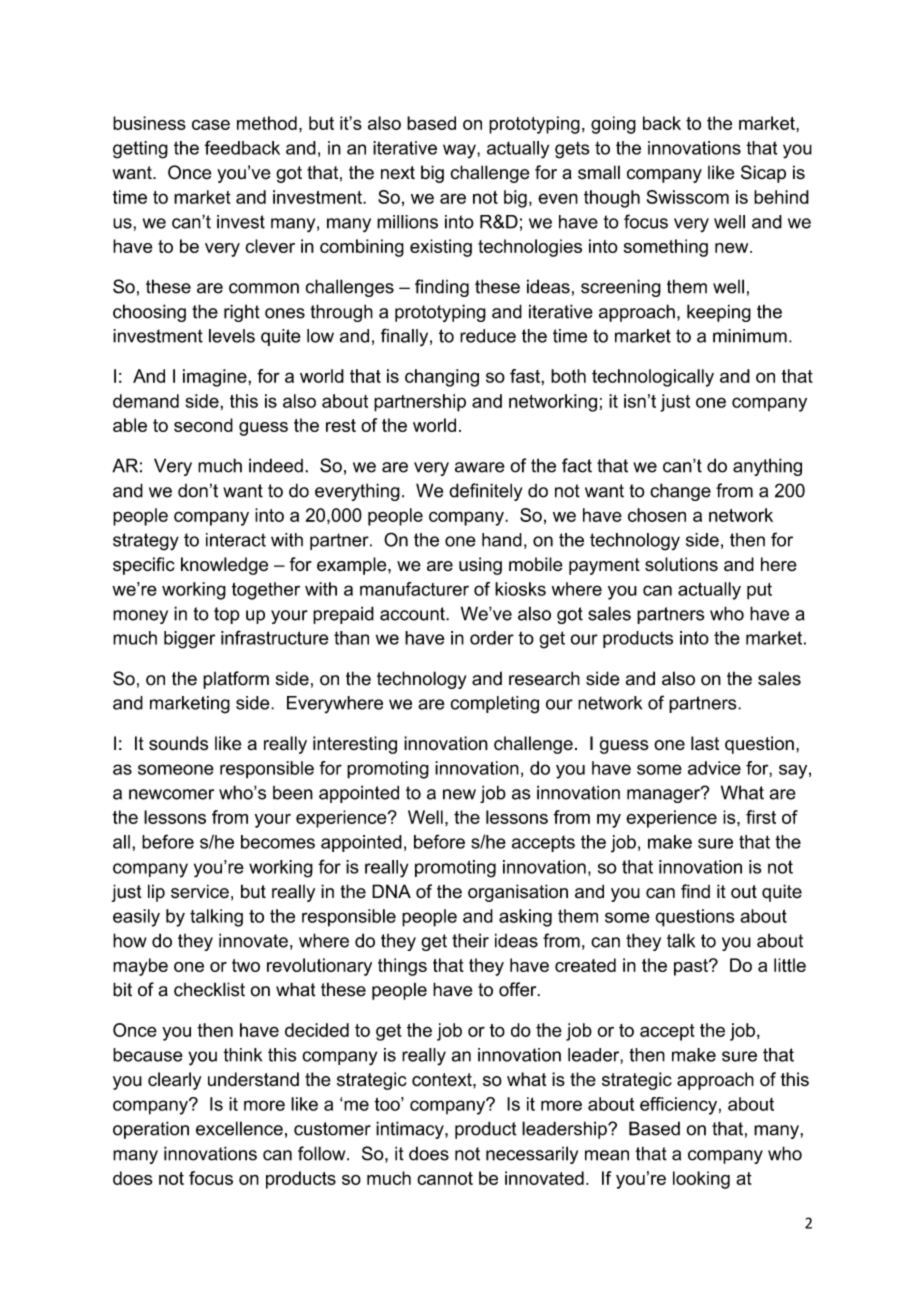 This document has height=1308, width=924. I want to click on behind, so click(781, 197).
